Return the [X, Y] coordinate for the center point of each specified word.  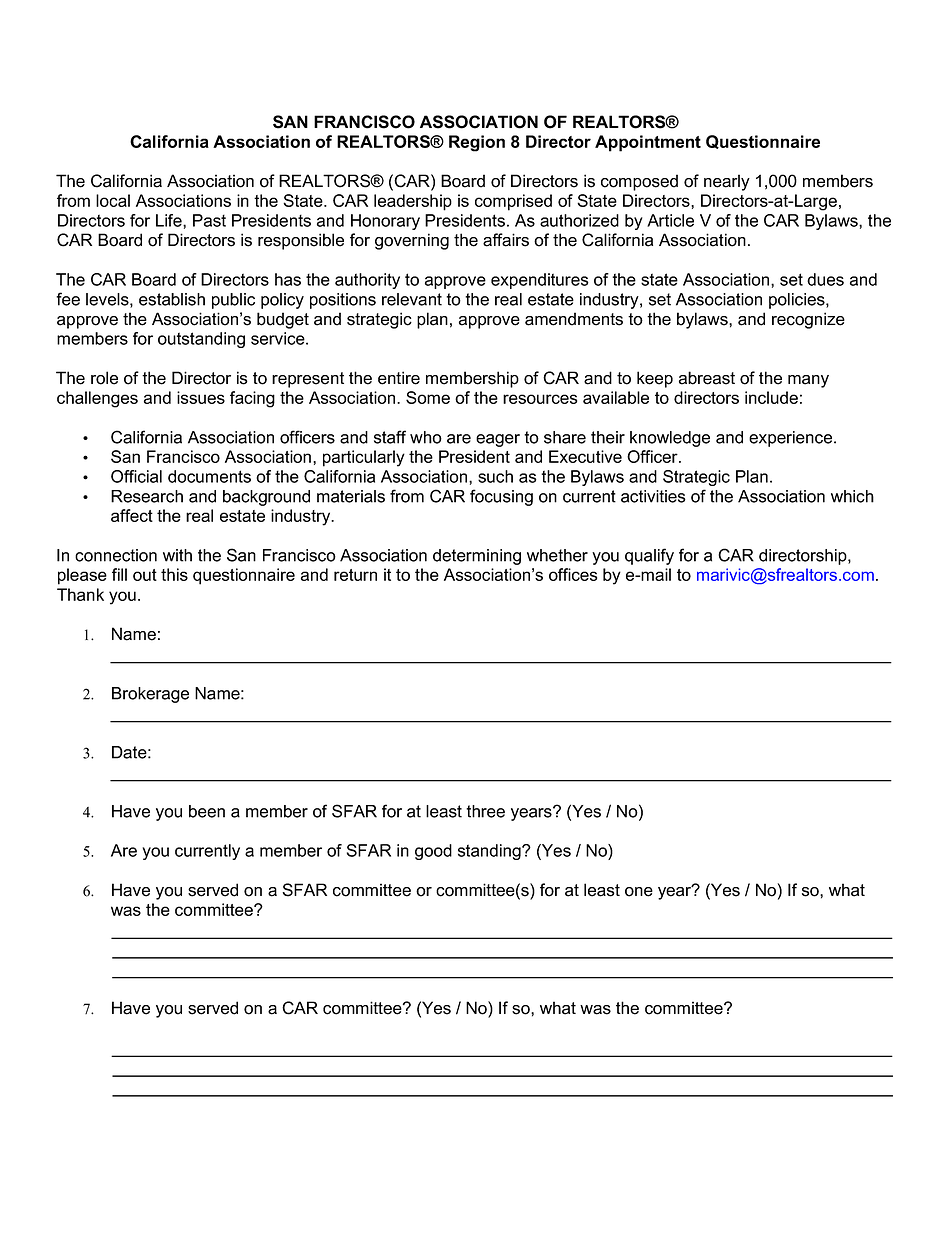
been [207, 811]
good [433, 852]
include [771, 397]
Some [428, 397]
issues [201, 397]
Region [477, 143]
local [113, 200]
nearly [727, 182]
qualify [649, 556]
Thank [80, 594]
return [355, 575]
